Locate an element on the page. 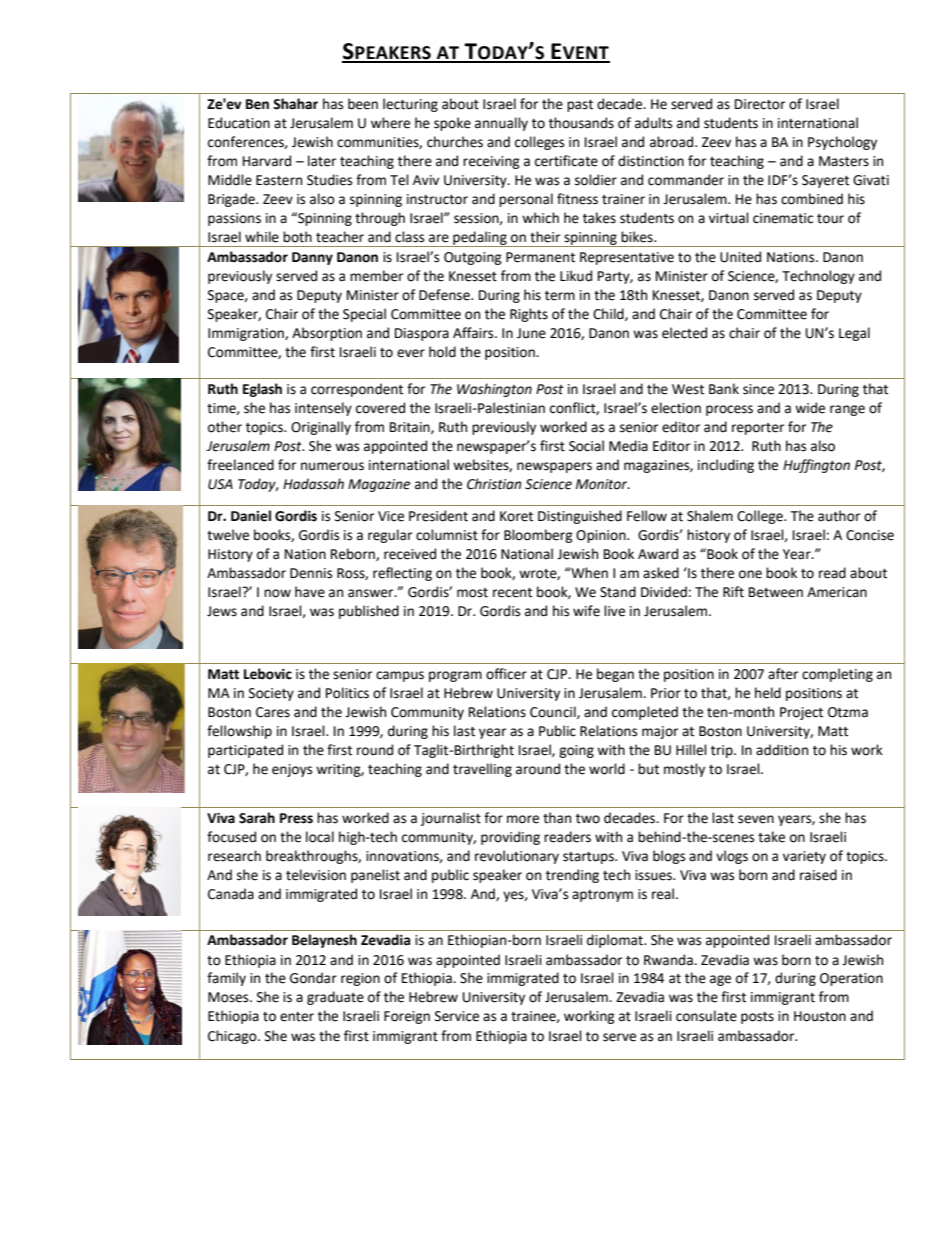  enter is located at coordinates (297, 1017).
